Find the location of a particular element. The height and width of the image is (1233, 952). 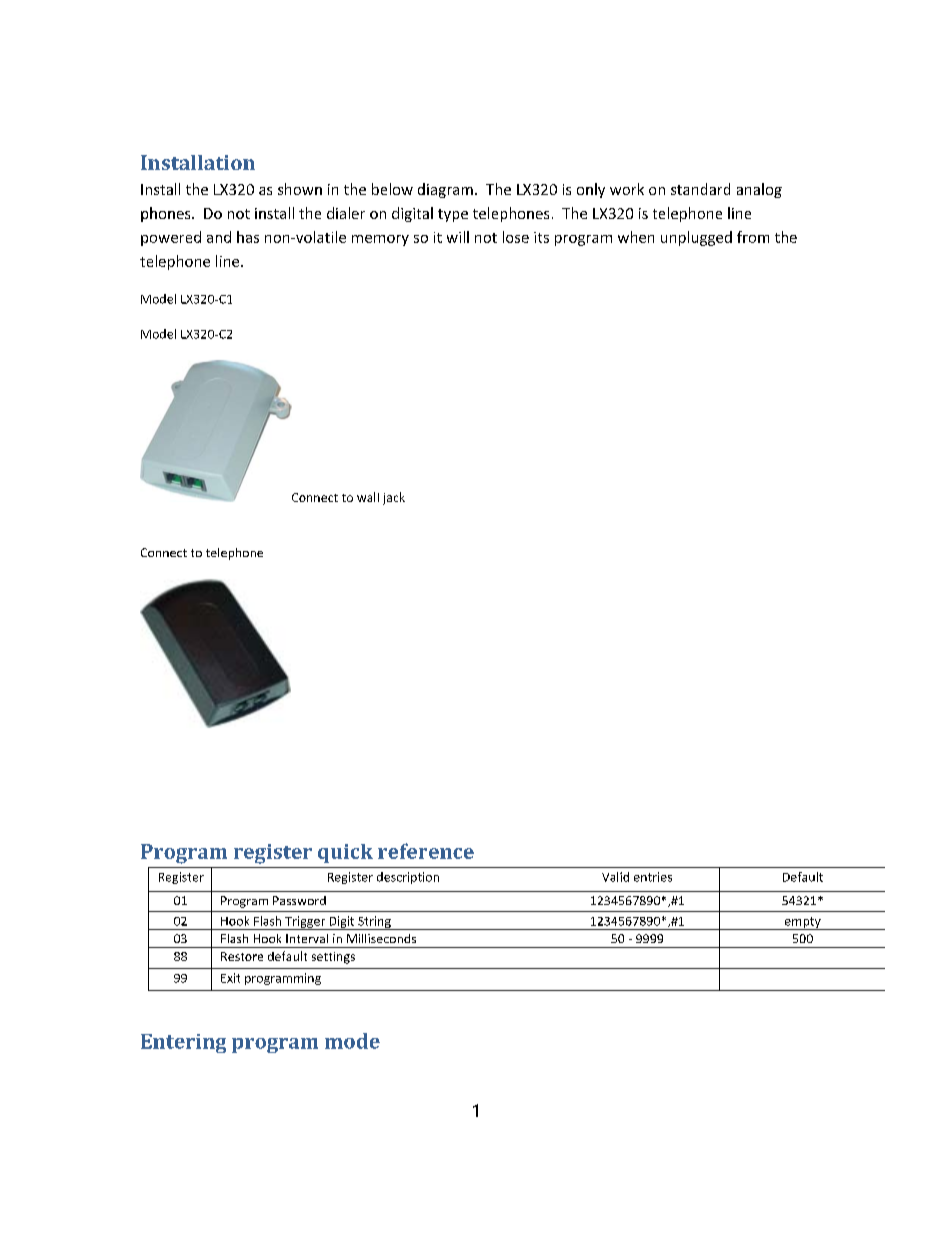

unplugged is located at coordinates (696, 238).
